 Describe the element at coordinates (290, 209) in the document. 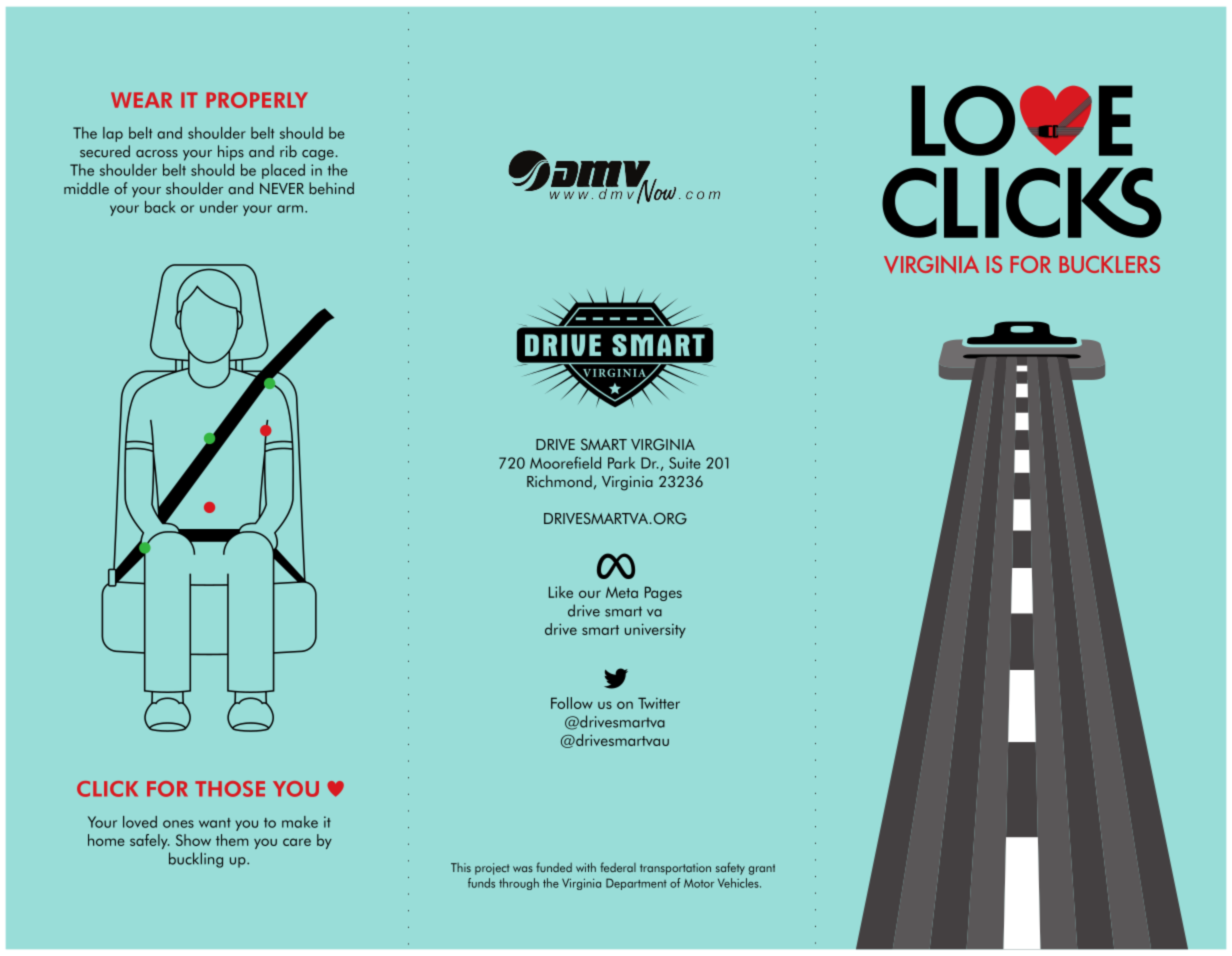

I see `arm` at that location.
